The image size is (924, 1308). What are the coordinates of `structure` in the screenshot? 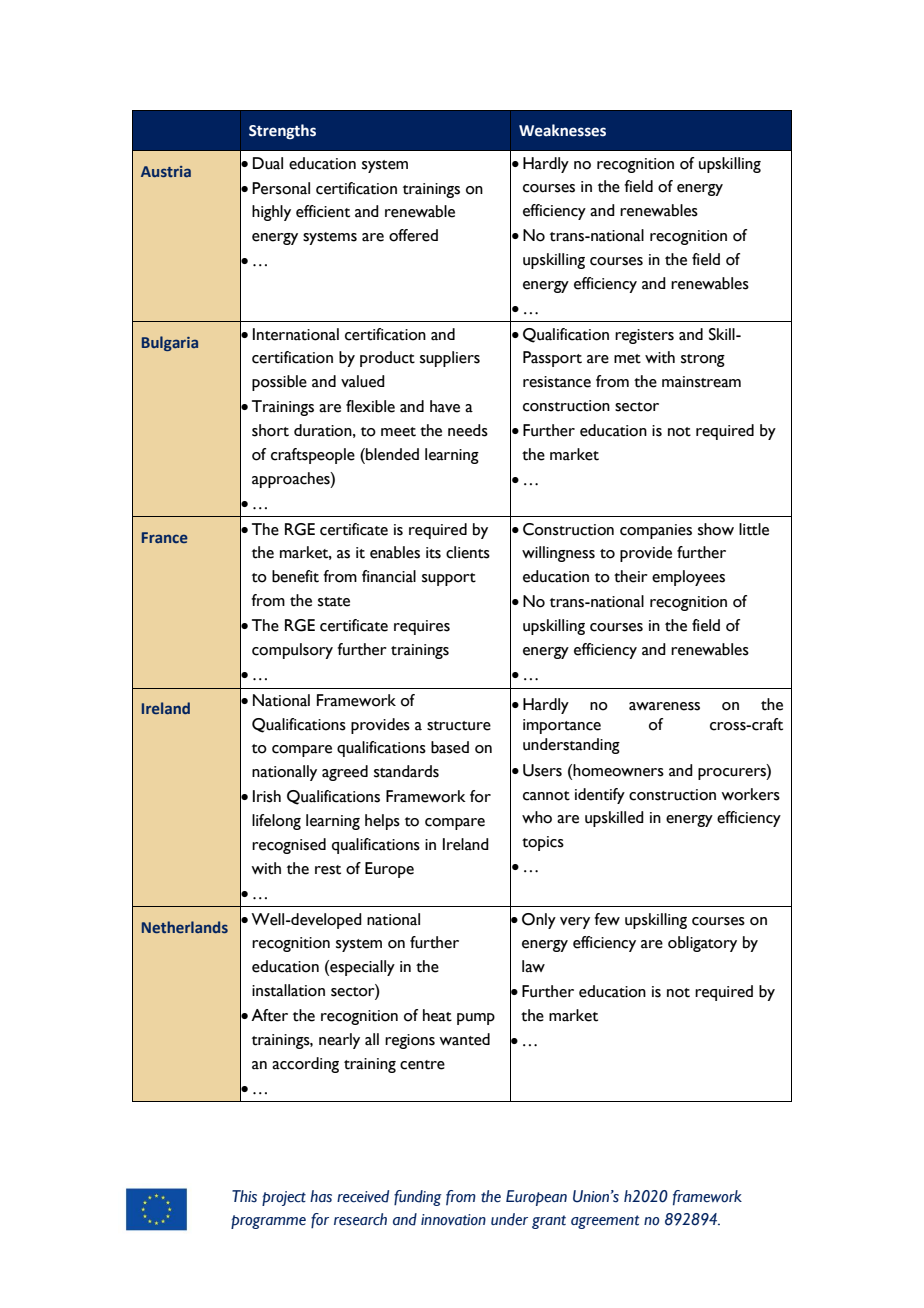 It's located at (459, 726).
